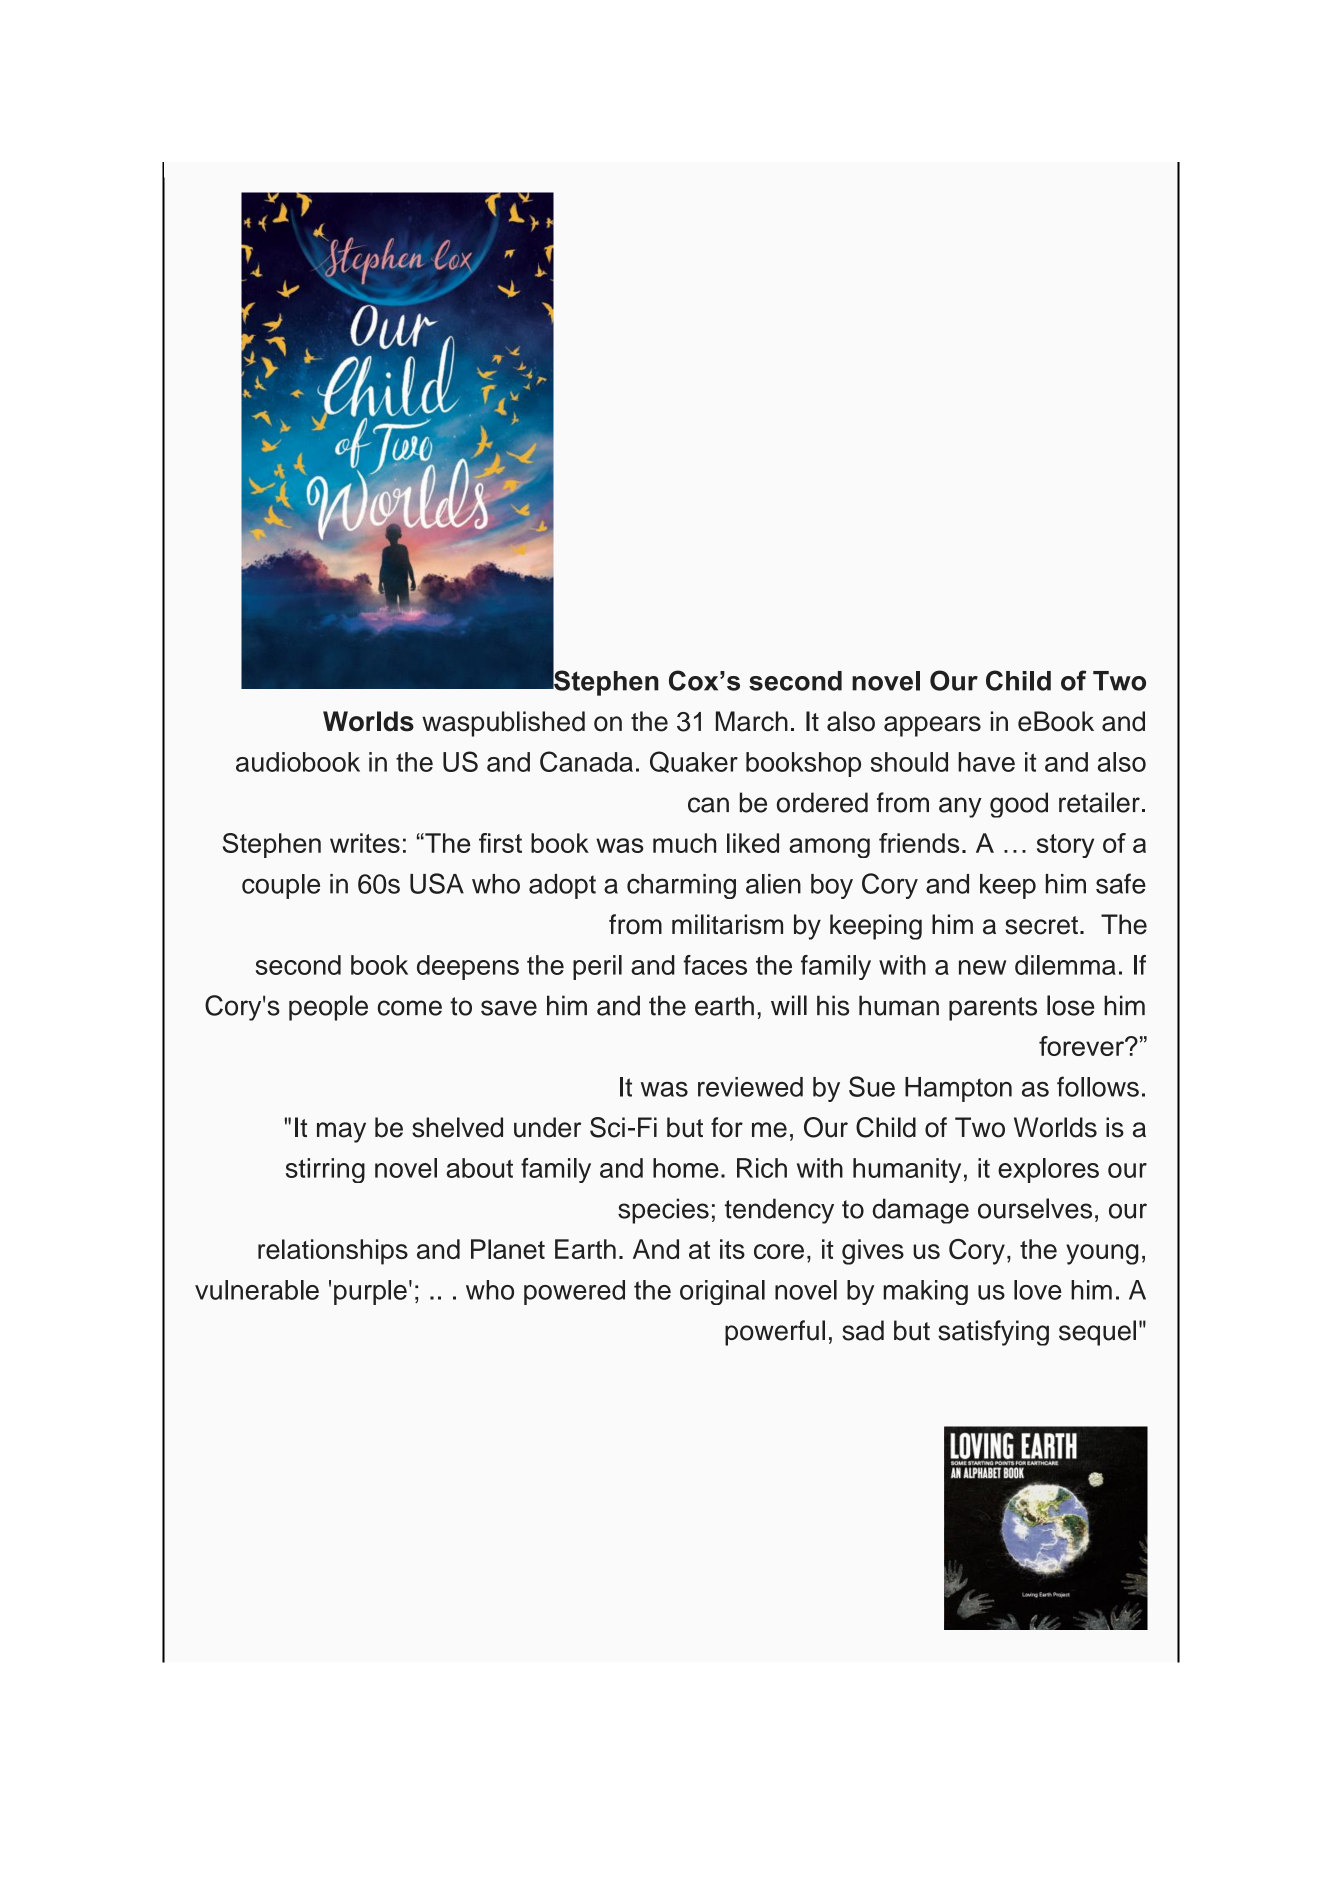 Image resolution: width=1343 pixels, height=1899 pixels. Describe the element at coordinates (694, 762) in the screenshot. I see `Quaker` at that location.
